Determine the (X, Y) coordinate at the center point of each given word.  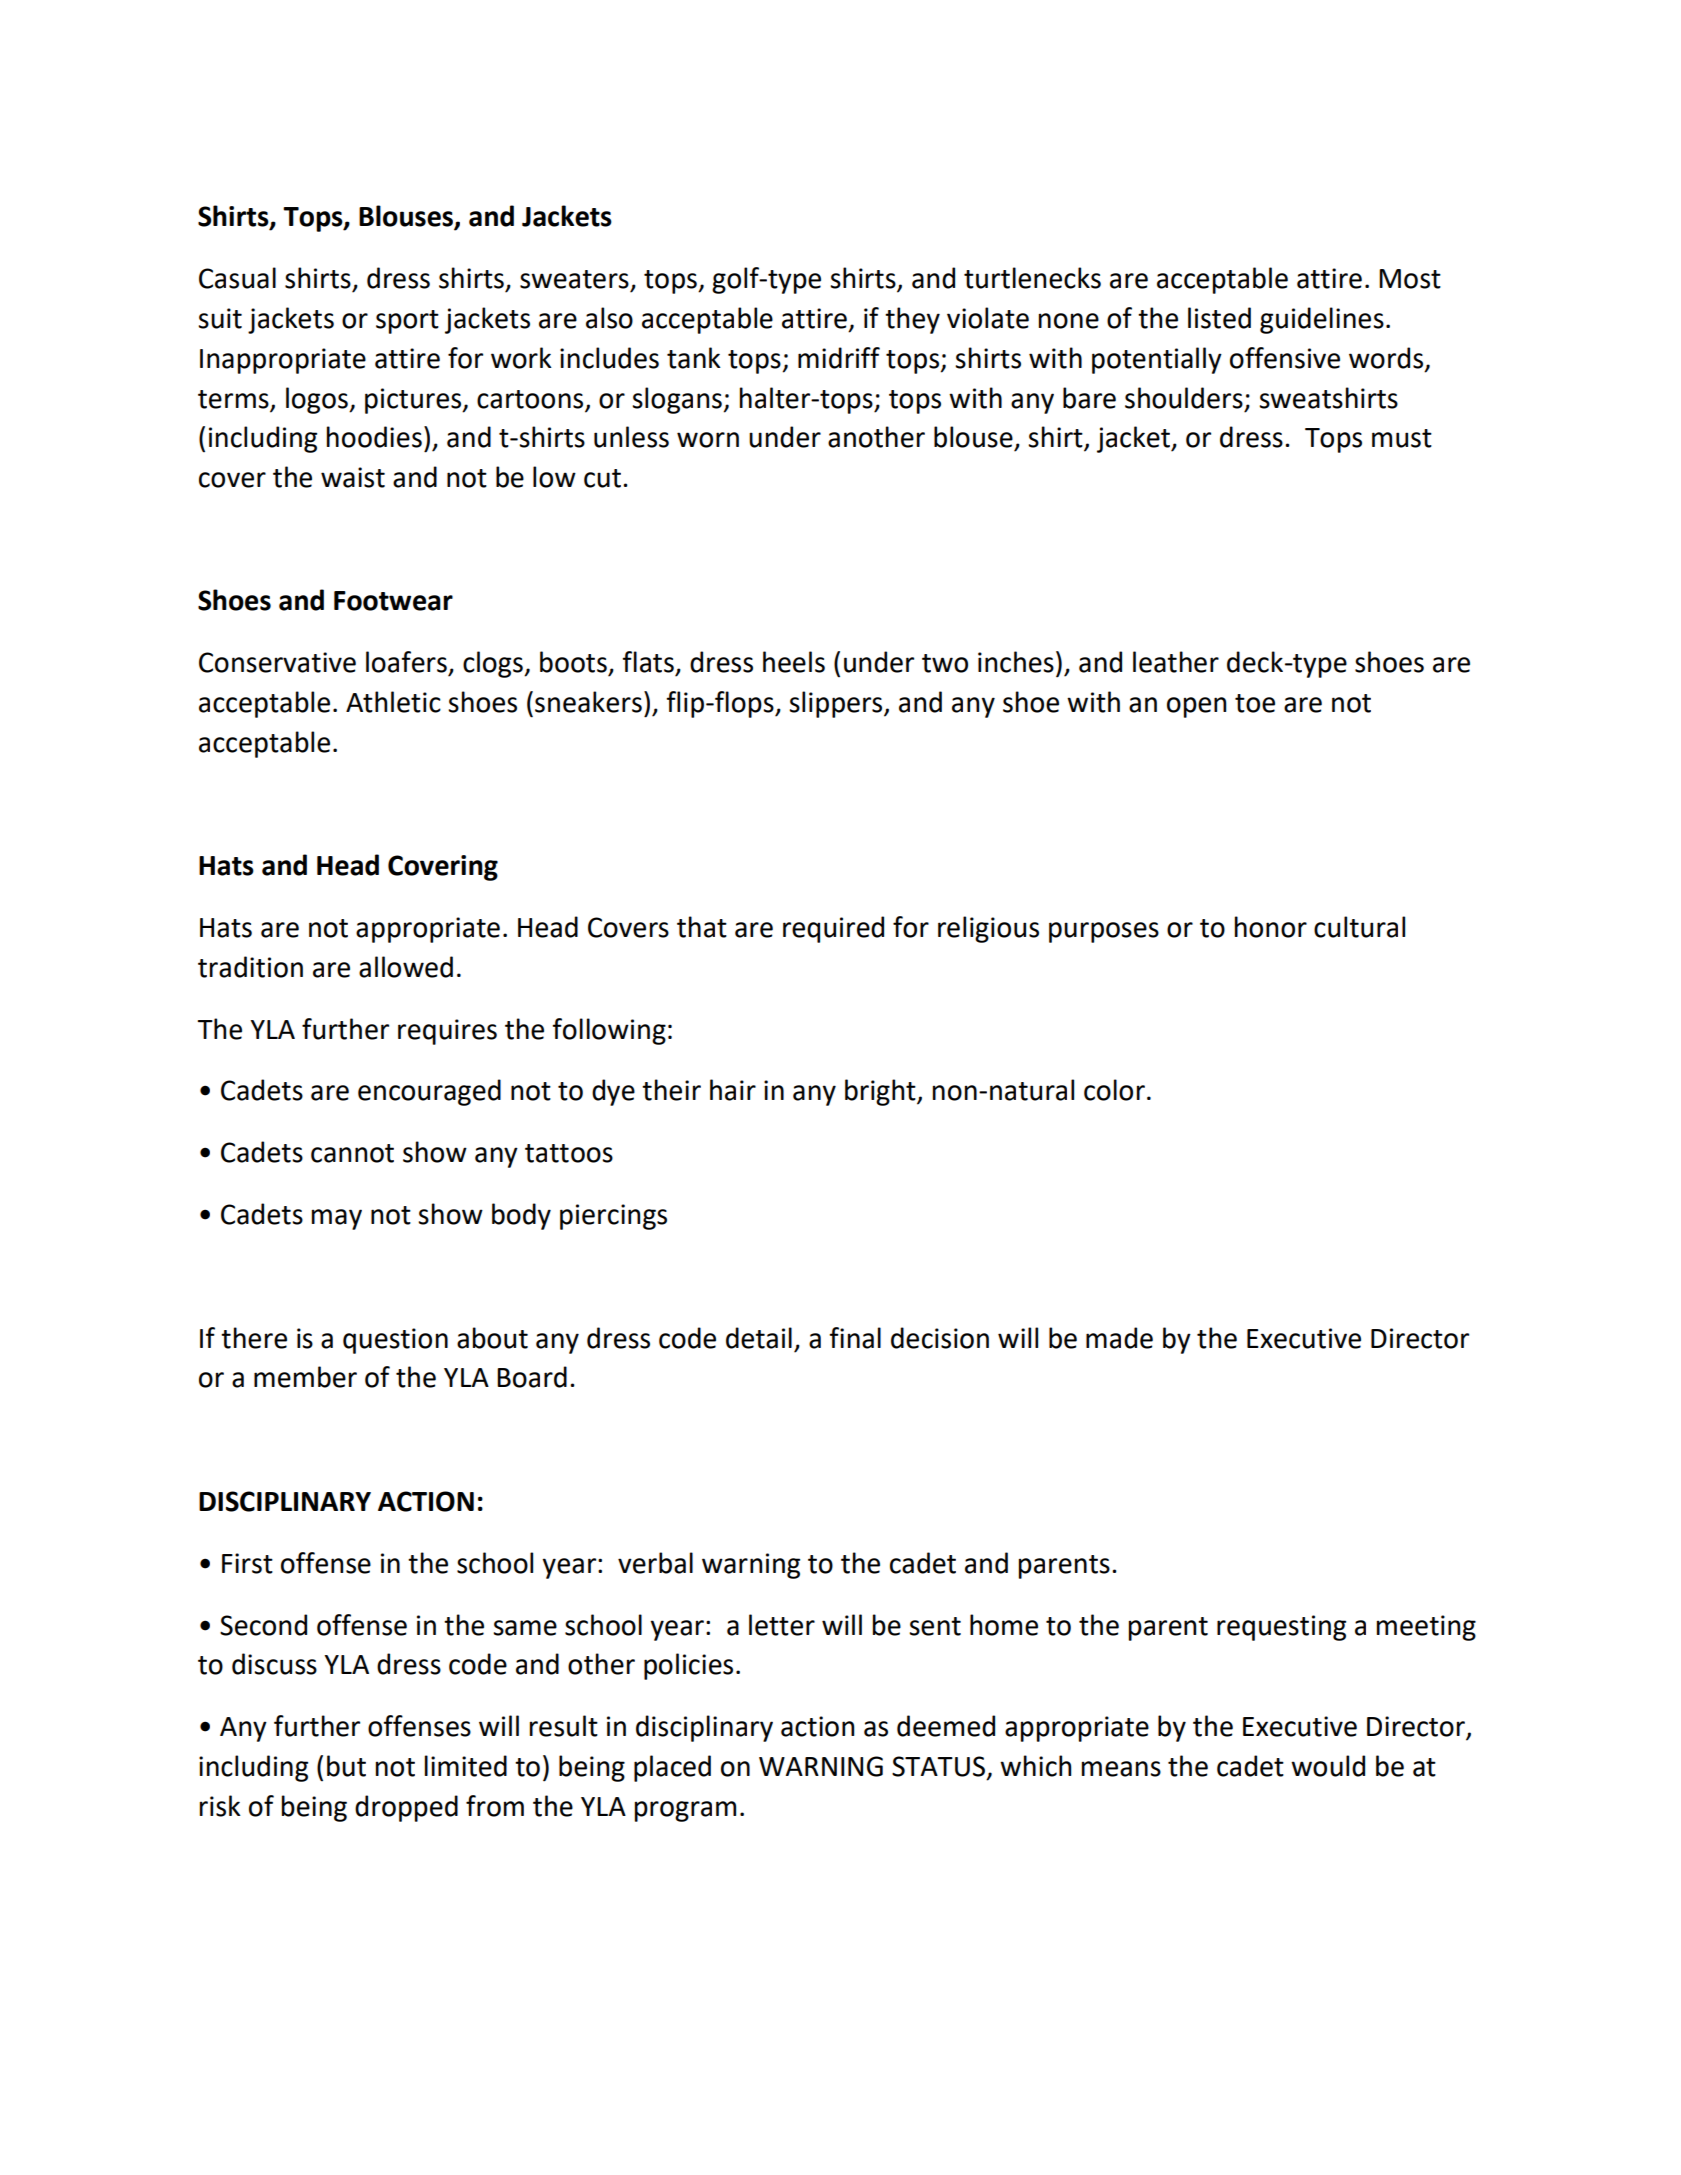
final (855, 1338)
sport (407, 322)
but (346, 1766)
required (833, 929)
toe (1255, 703)
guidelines (1322, 320)
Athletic (393, 702)
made (1119, 1338)
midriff (839, 358)
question (395, 1341)
